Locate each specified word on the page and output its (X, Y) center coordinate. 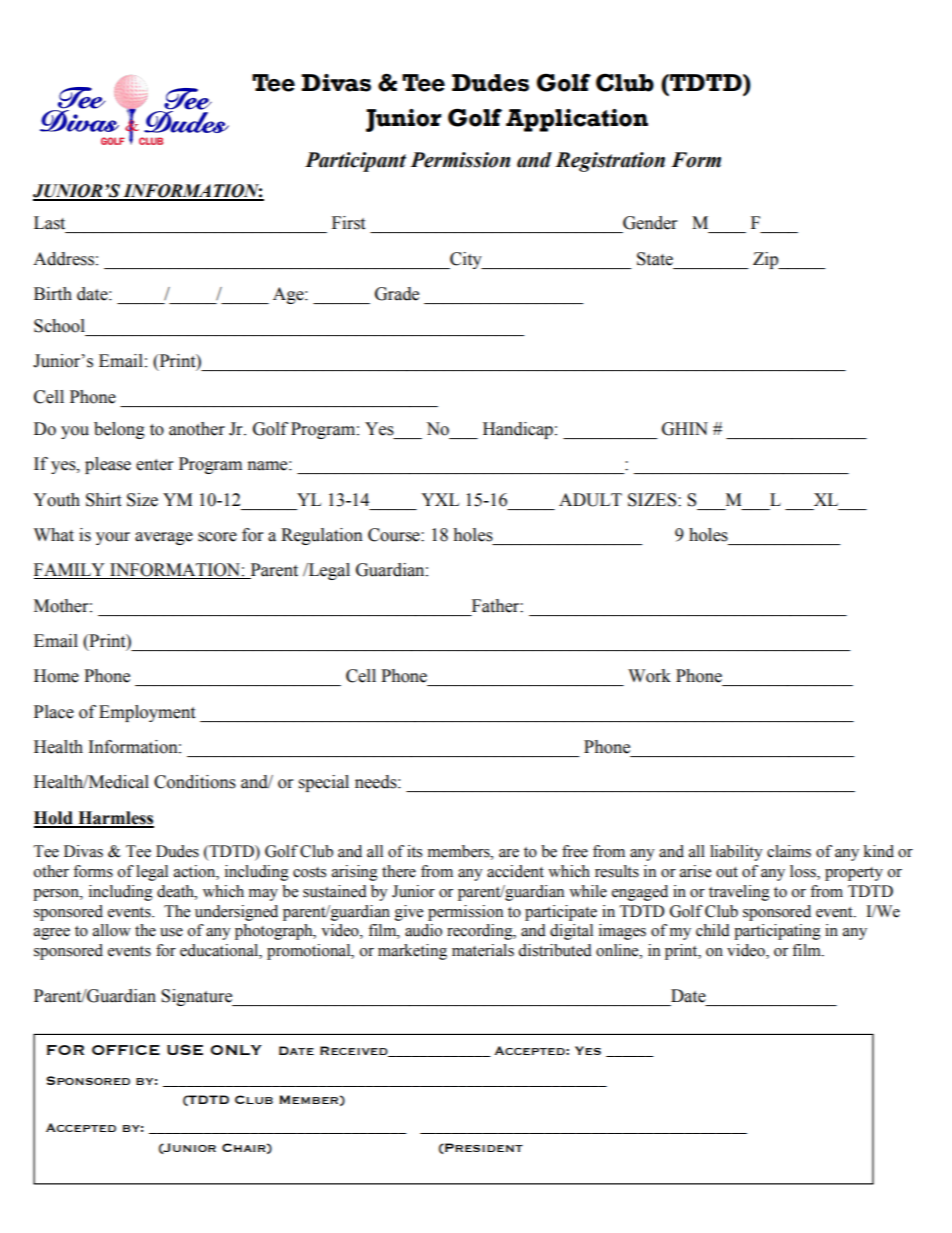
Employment (147, 713)
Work (649, 676)
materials (483, 950)
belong (119, 430)
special (324, 783)
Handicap (518, 430)
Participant (355, 162)
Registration (610, 162)
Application (577, 120)
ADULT (590, 500)
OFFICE (126, 1050)
